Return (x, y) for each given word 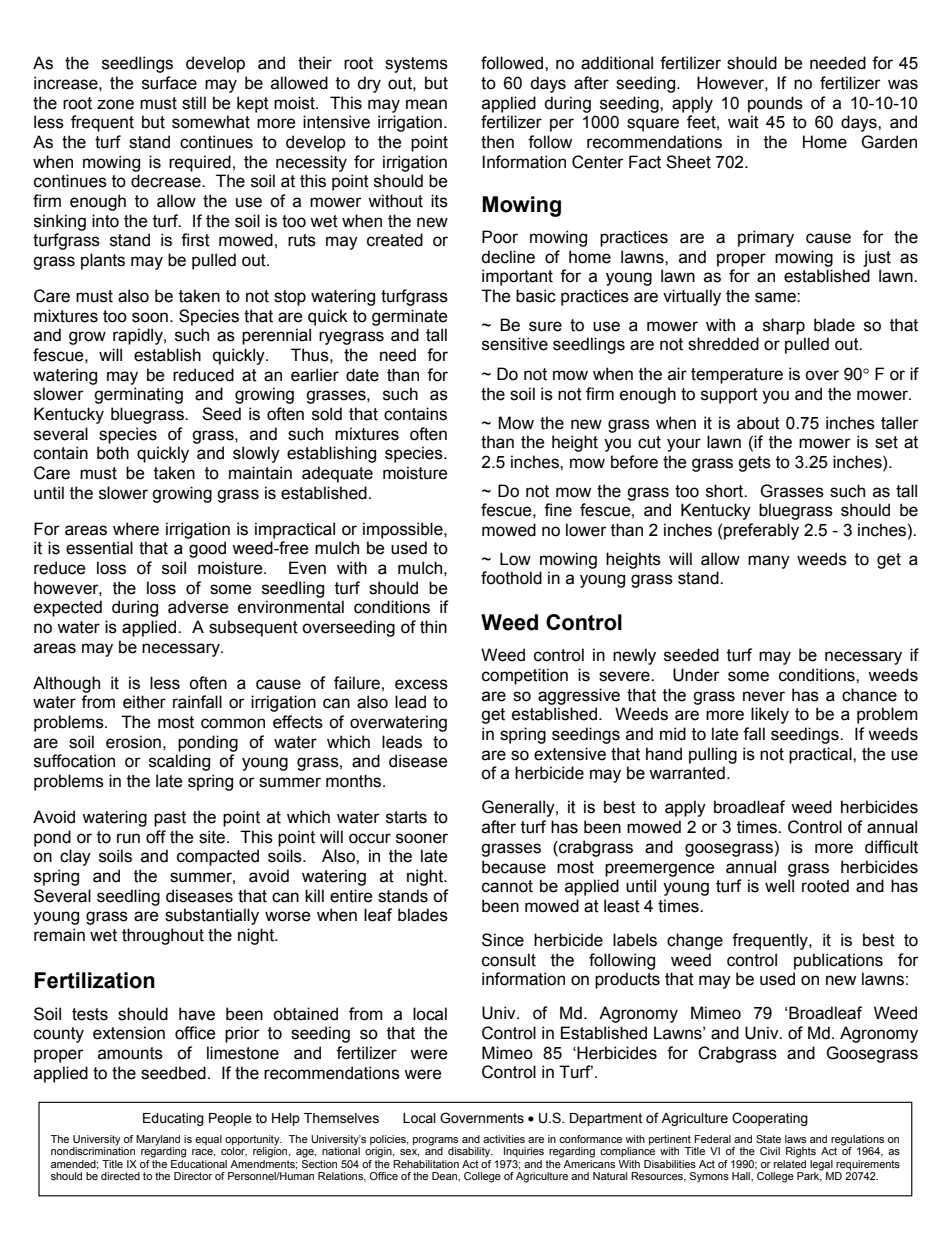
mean (426, 104)
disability (470, 1152)
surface (169, 83)
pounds (775, 104)
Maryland (158, 1141)
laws (795, 1139)
